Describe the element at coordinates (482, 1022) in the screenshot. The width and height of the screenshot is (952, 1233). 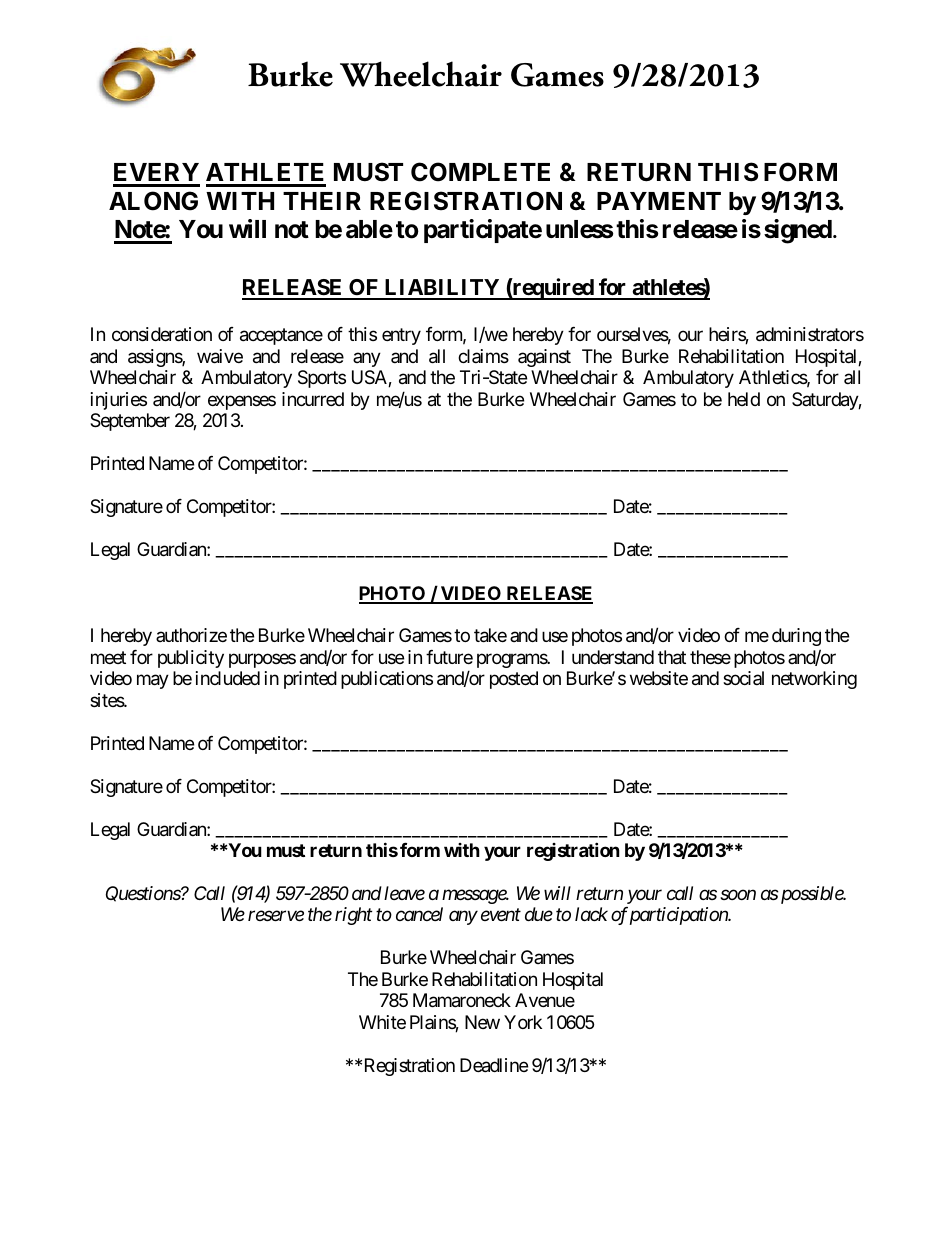
I see `New` at that location.
